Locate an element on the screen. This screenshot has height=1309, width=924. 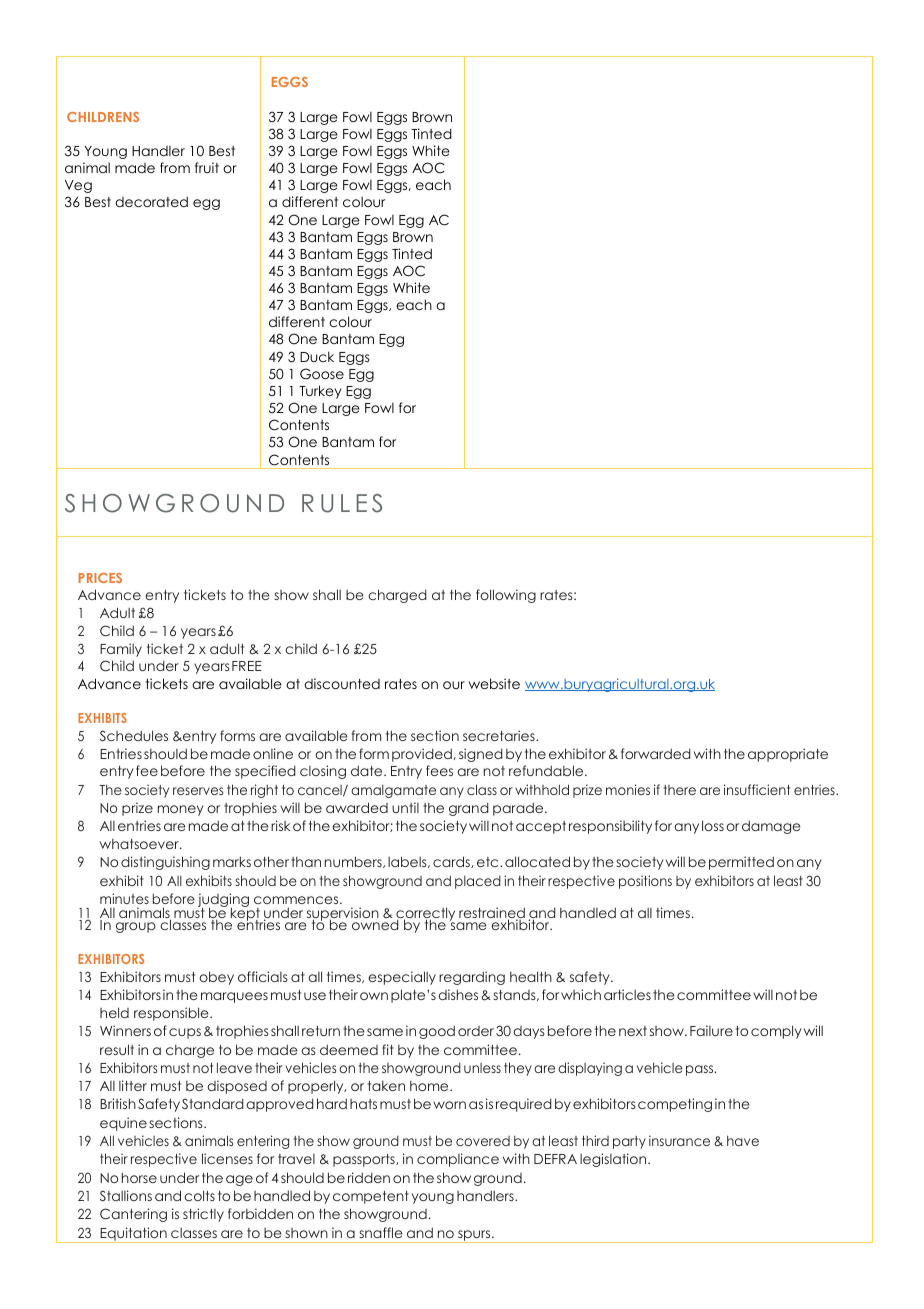
Duck is located at coordinates (317, 356).
